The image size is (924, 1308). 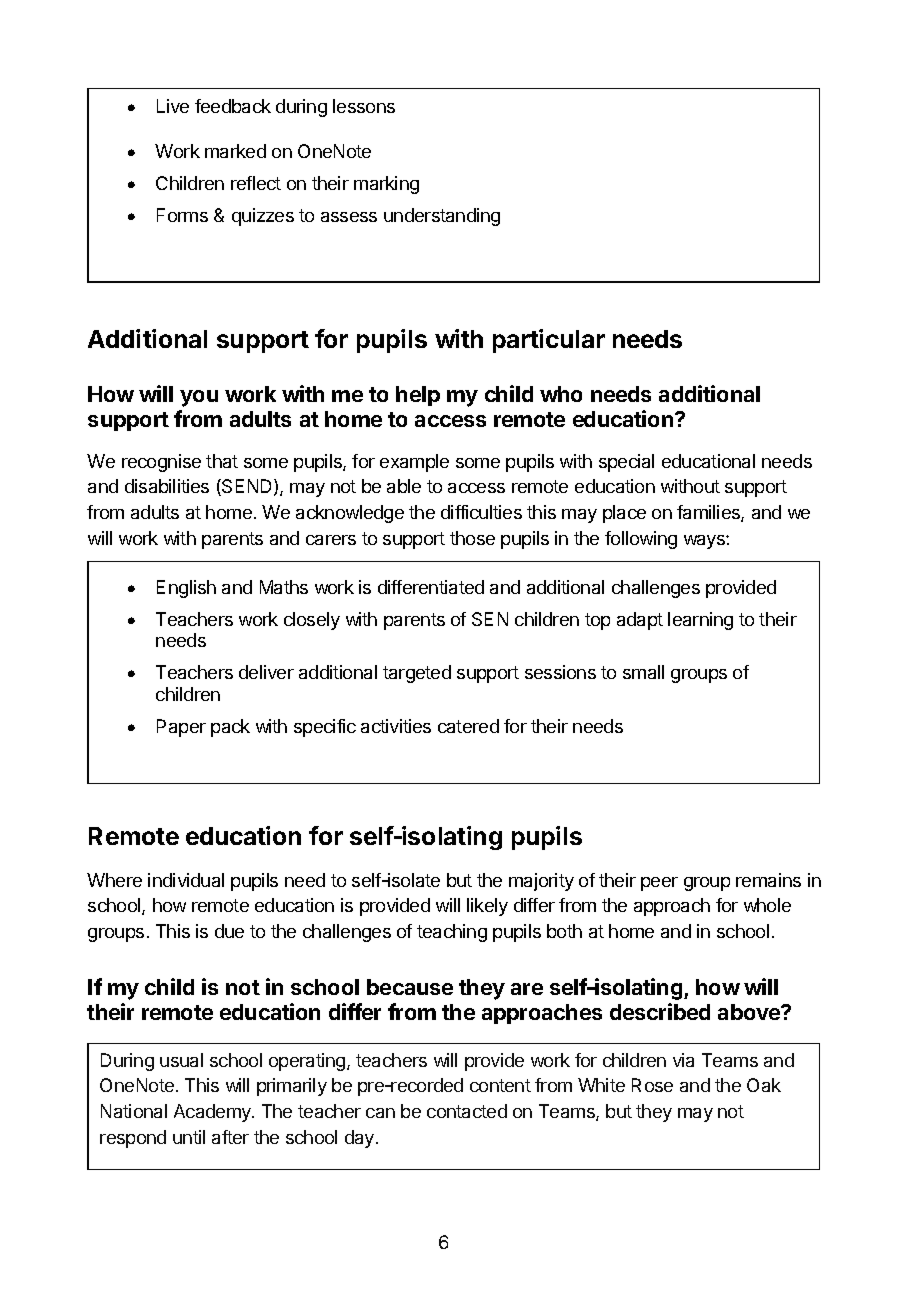 I want to click on Rose, so click(x=652, y=1085).
